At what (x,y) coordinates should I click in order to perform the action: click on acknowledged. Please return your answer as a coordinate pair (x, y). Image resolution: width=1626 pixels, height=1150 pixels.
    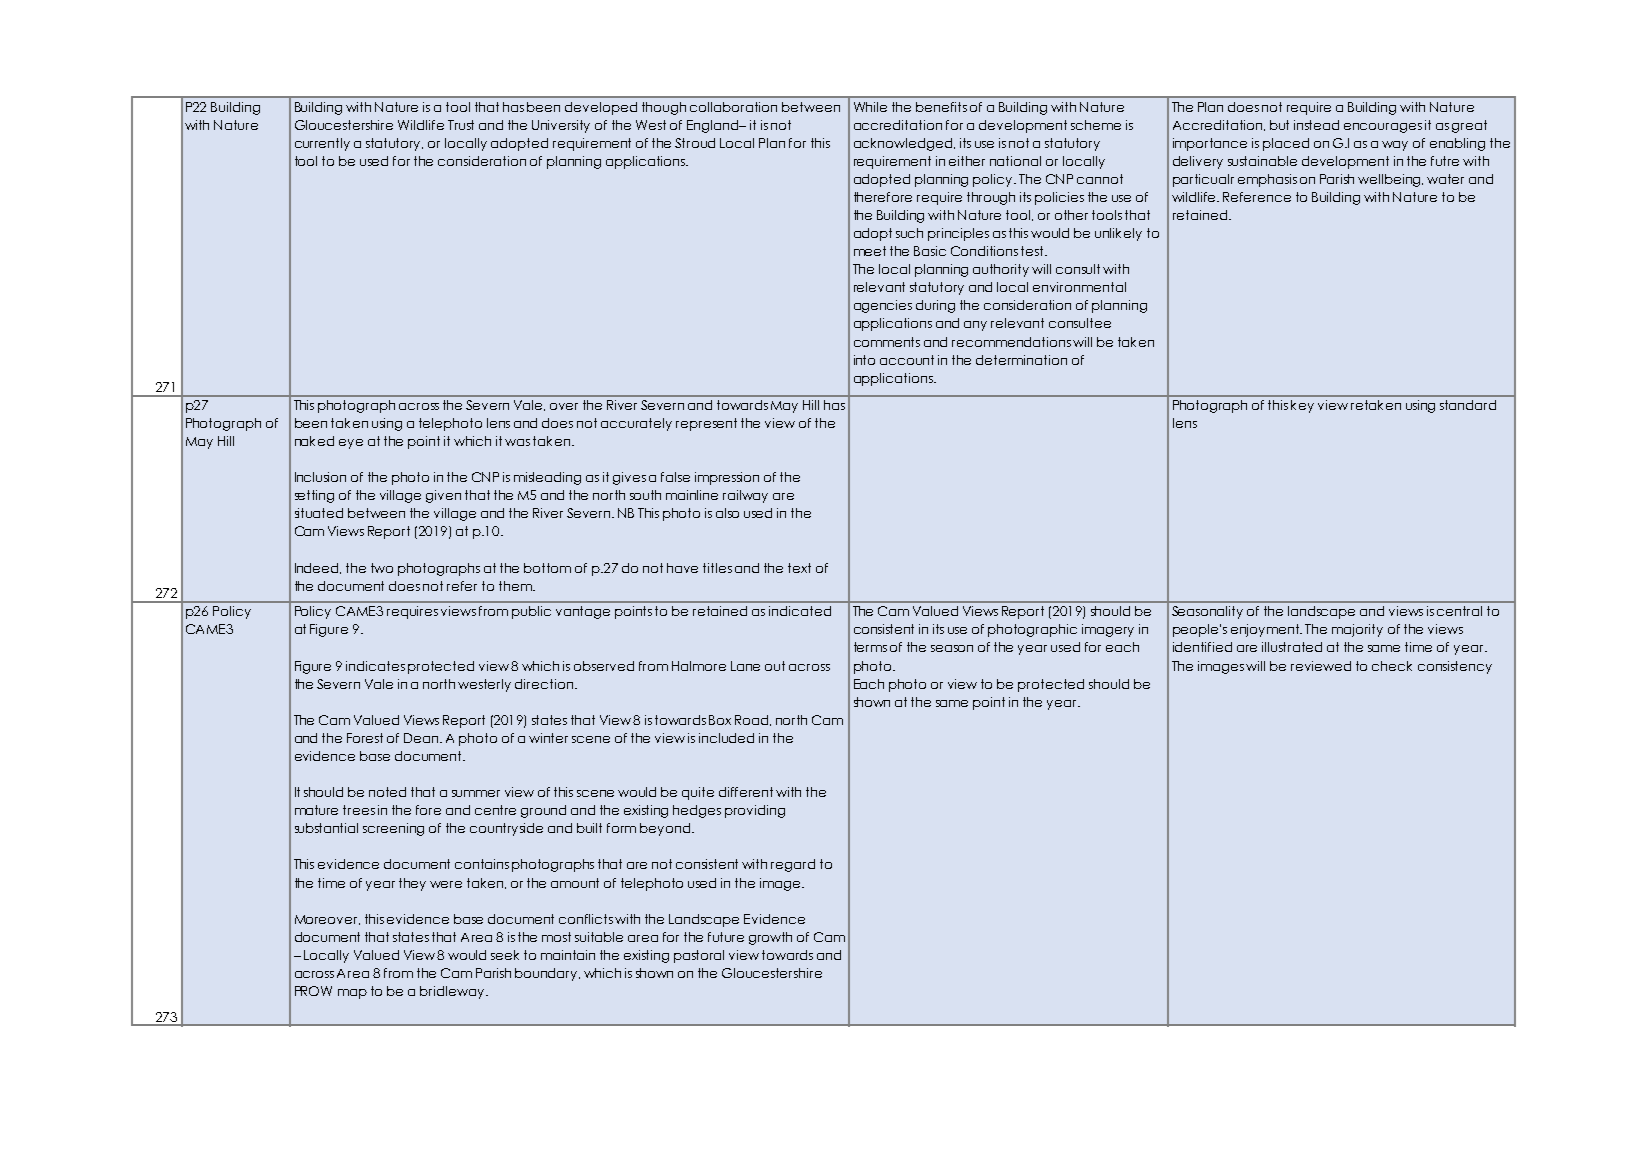
    Looking at the image, I should click on (904, 144).
